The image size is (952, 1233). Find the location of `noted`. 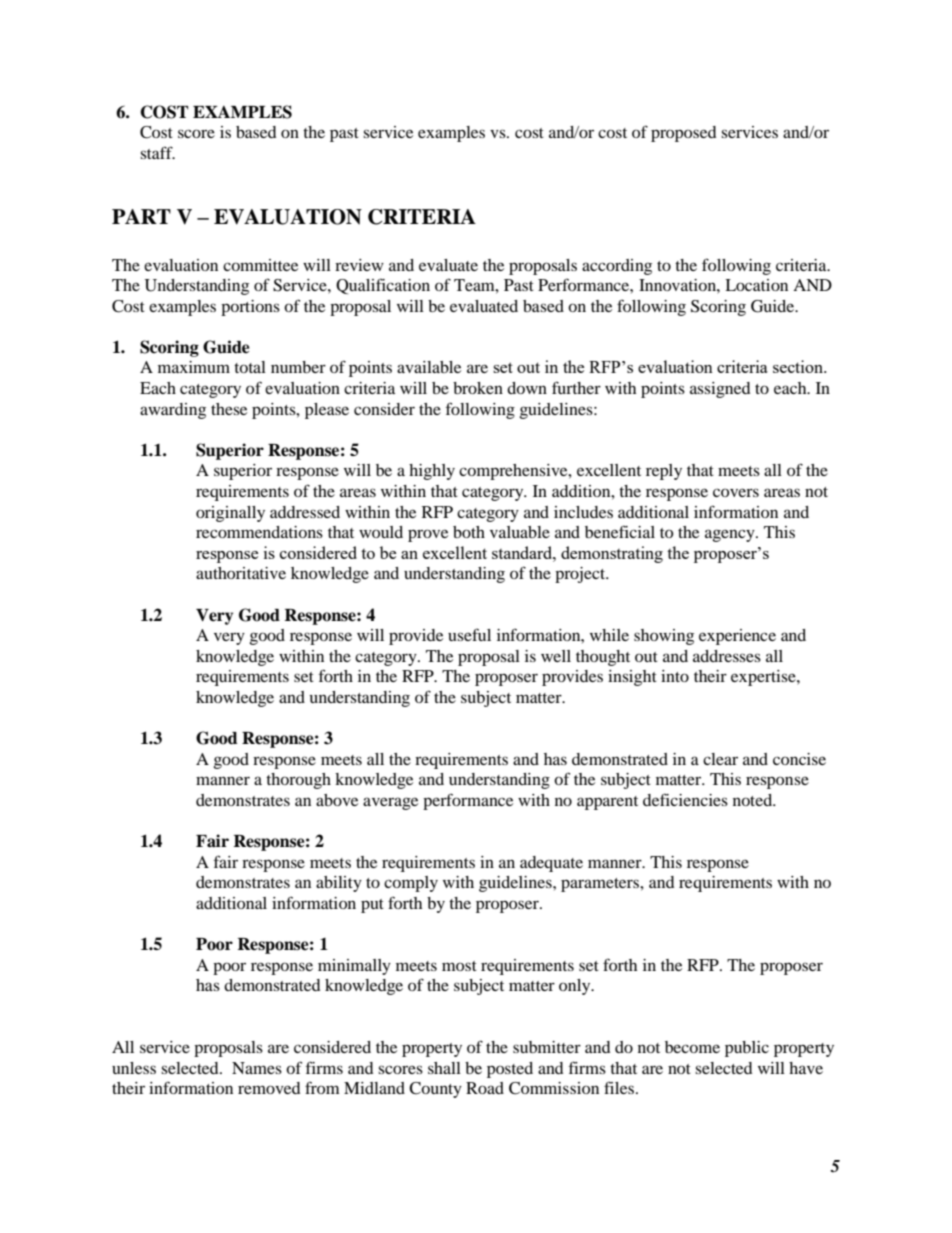

noted is located at coordinates (754, 800).
